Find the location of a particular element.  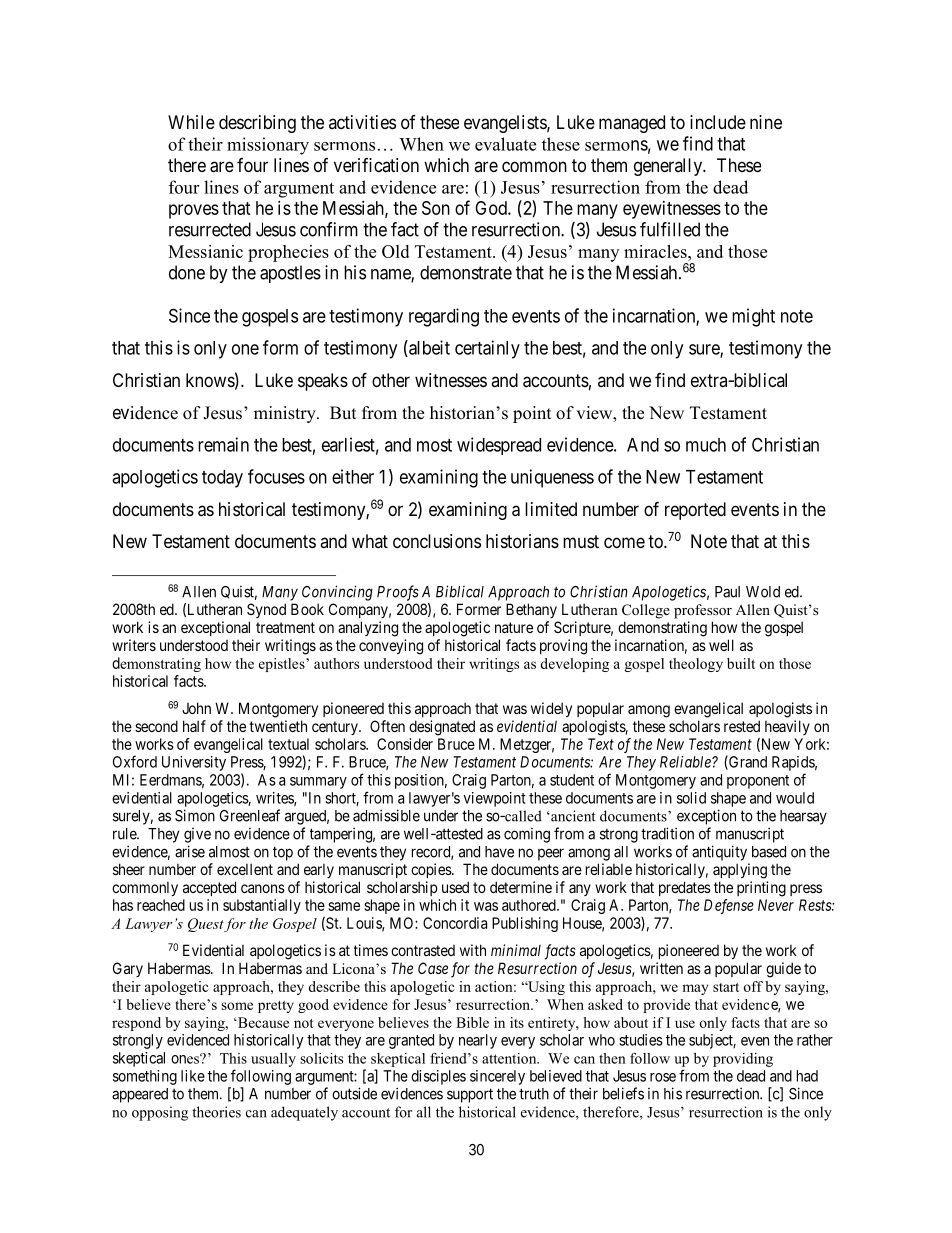

While is located at coordinates (191, 122).
